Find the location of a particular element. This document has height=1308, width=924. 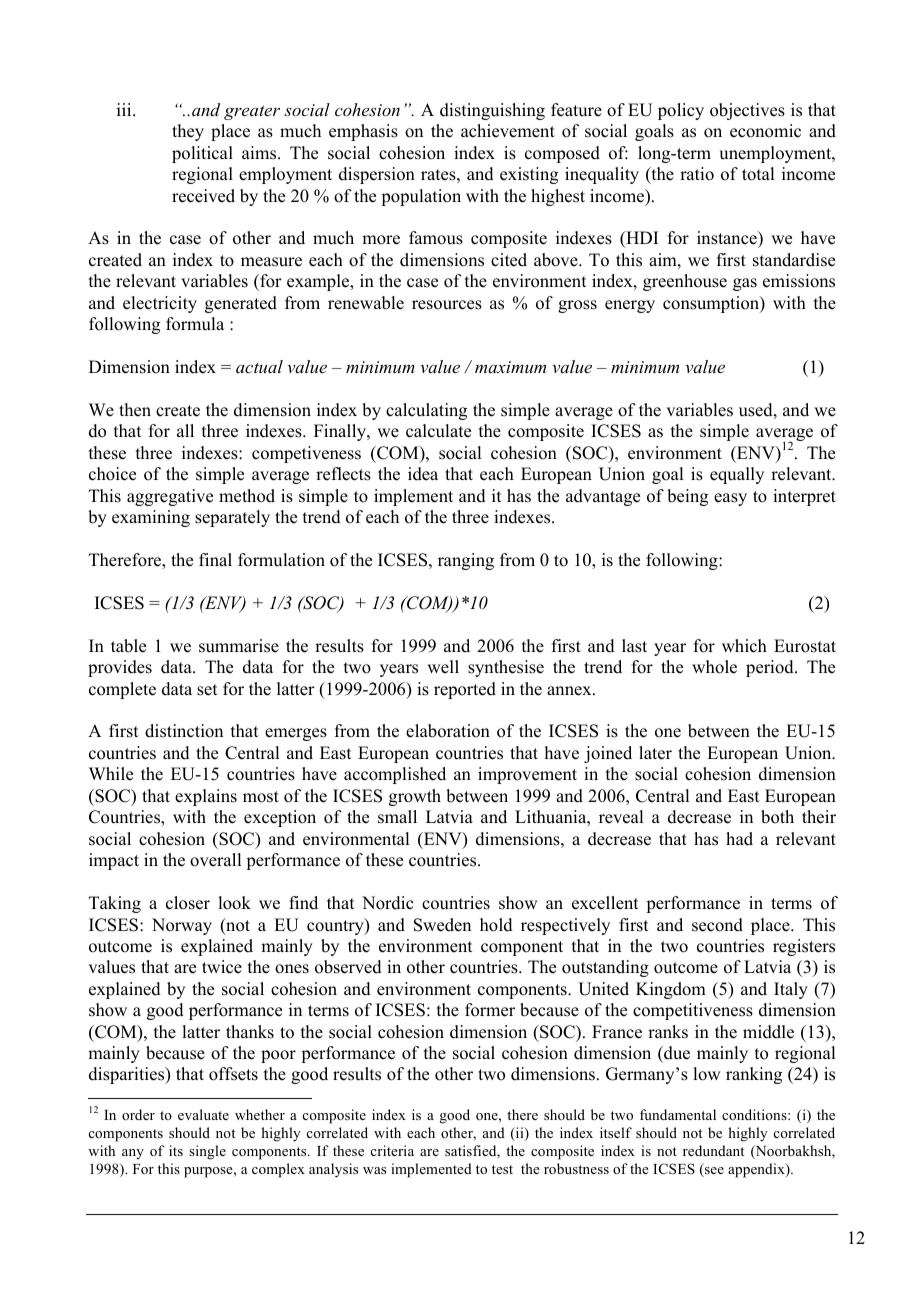

which is located at coordinates (744, 646).
